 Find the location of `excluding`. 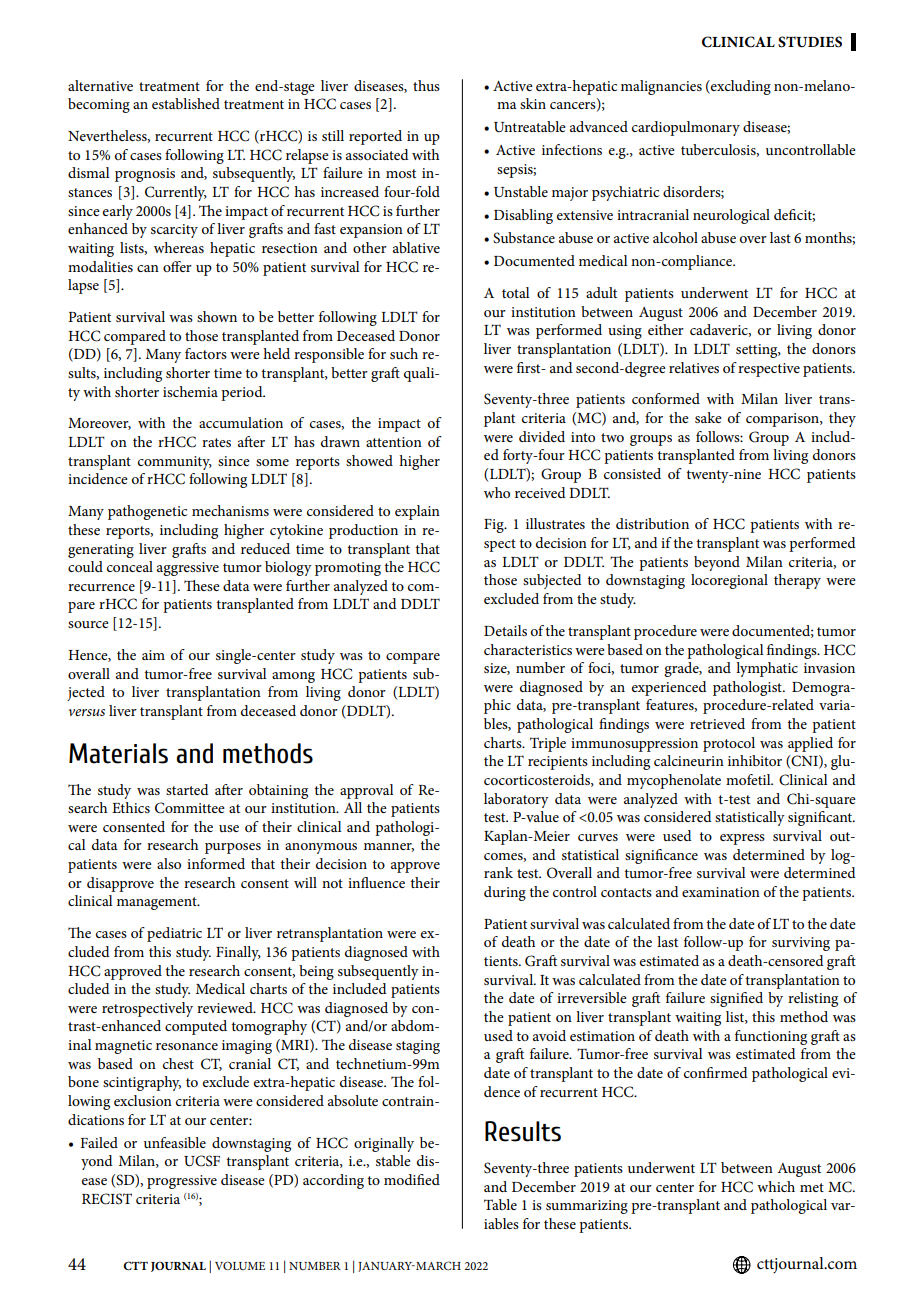

excluding is located at coordinates (740, 87).
